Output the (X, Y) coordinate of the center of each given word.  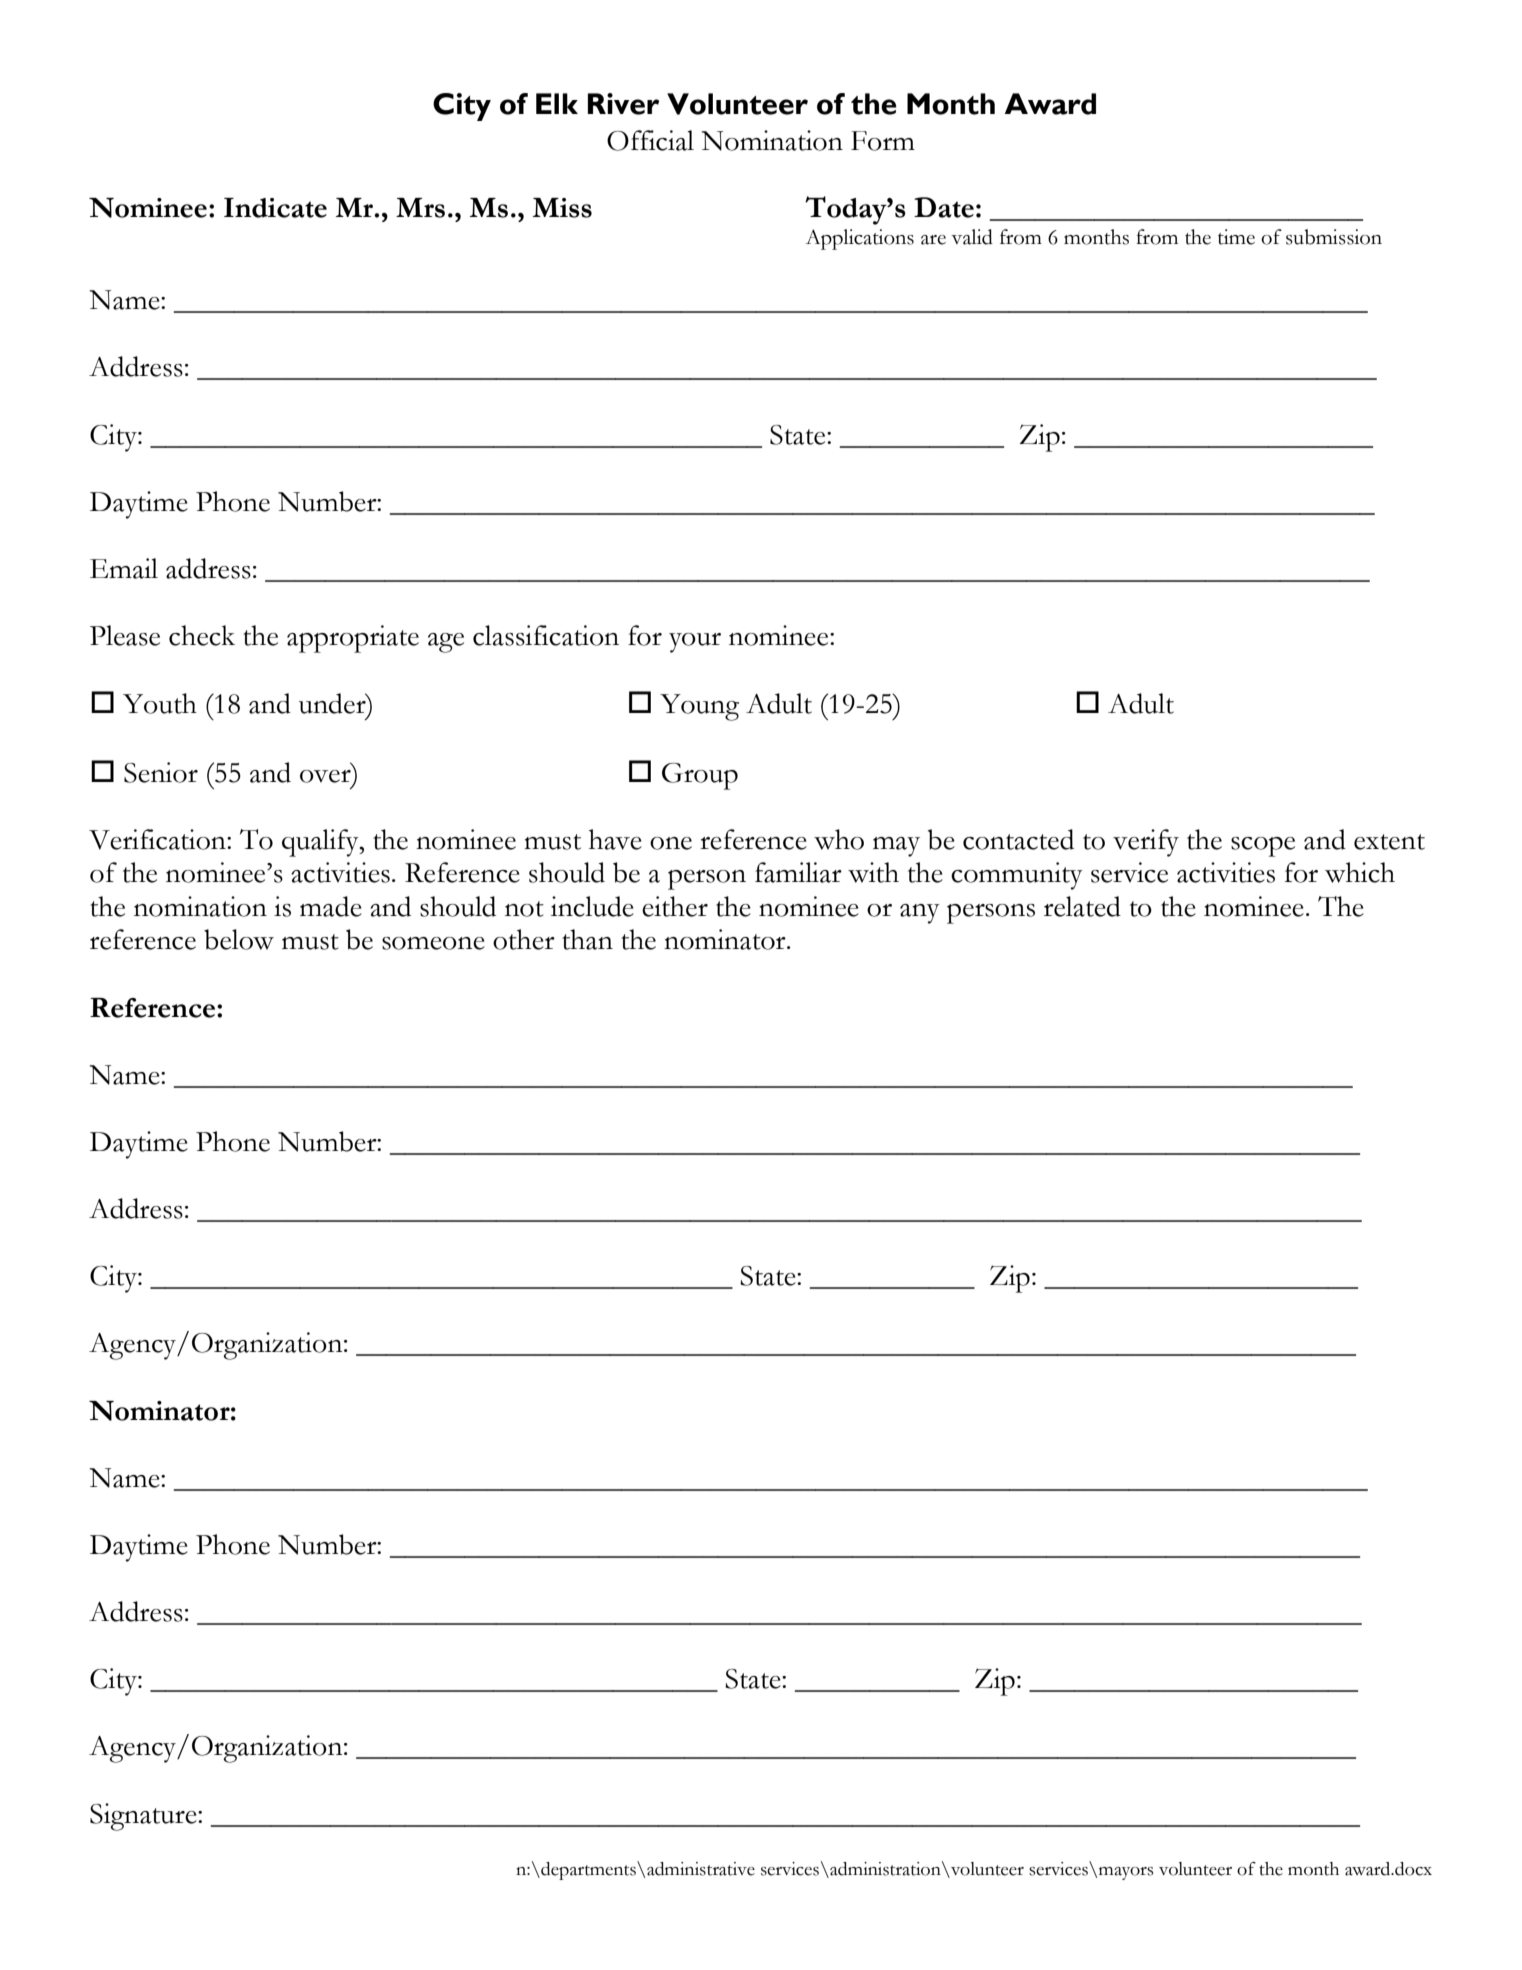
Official (650, 140)
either (675, 906)
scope (1263, 847)
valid (972, 237)
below (239, 939)
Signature (144, 1817)
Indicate (275, 208)
